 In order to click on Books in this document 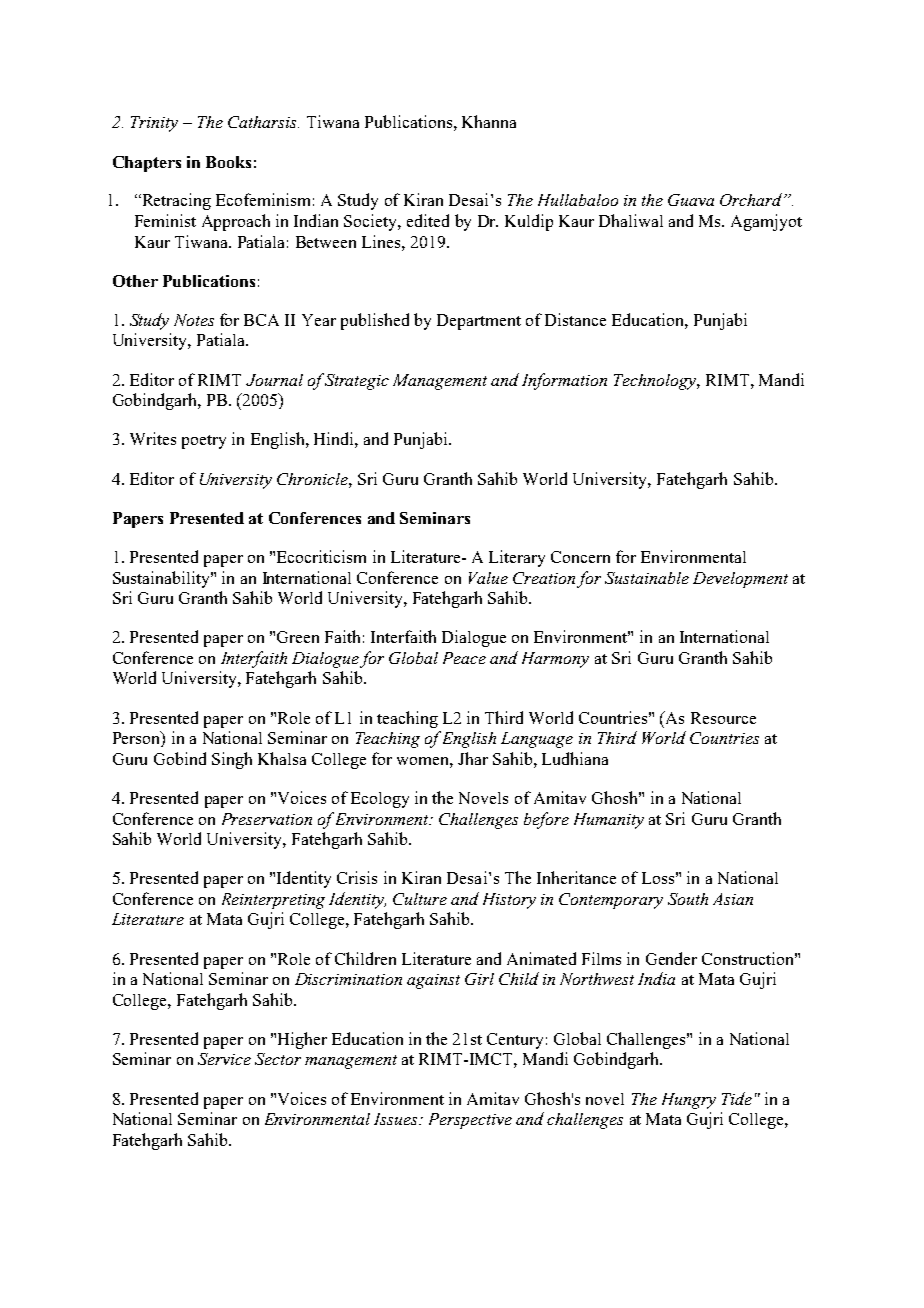, I will do `click(228, 162)`.
